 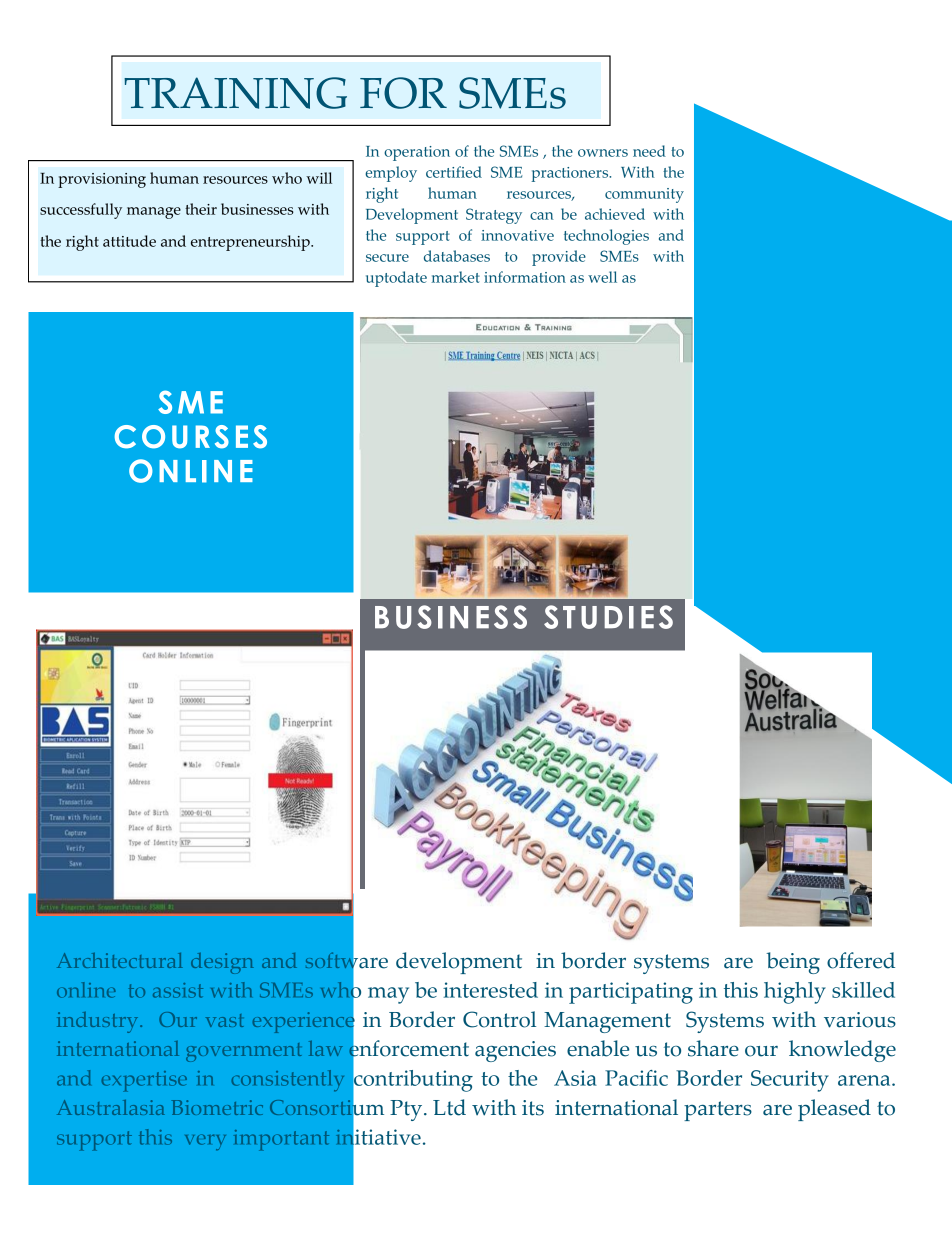 What do you see at coordinates (790, 1081) in the screenshot?
I see `Security` at bounding box center [790, 1081].
